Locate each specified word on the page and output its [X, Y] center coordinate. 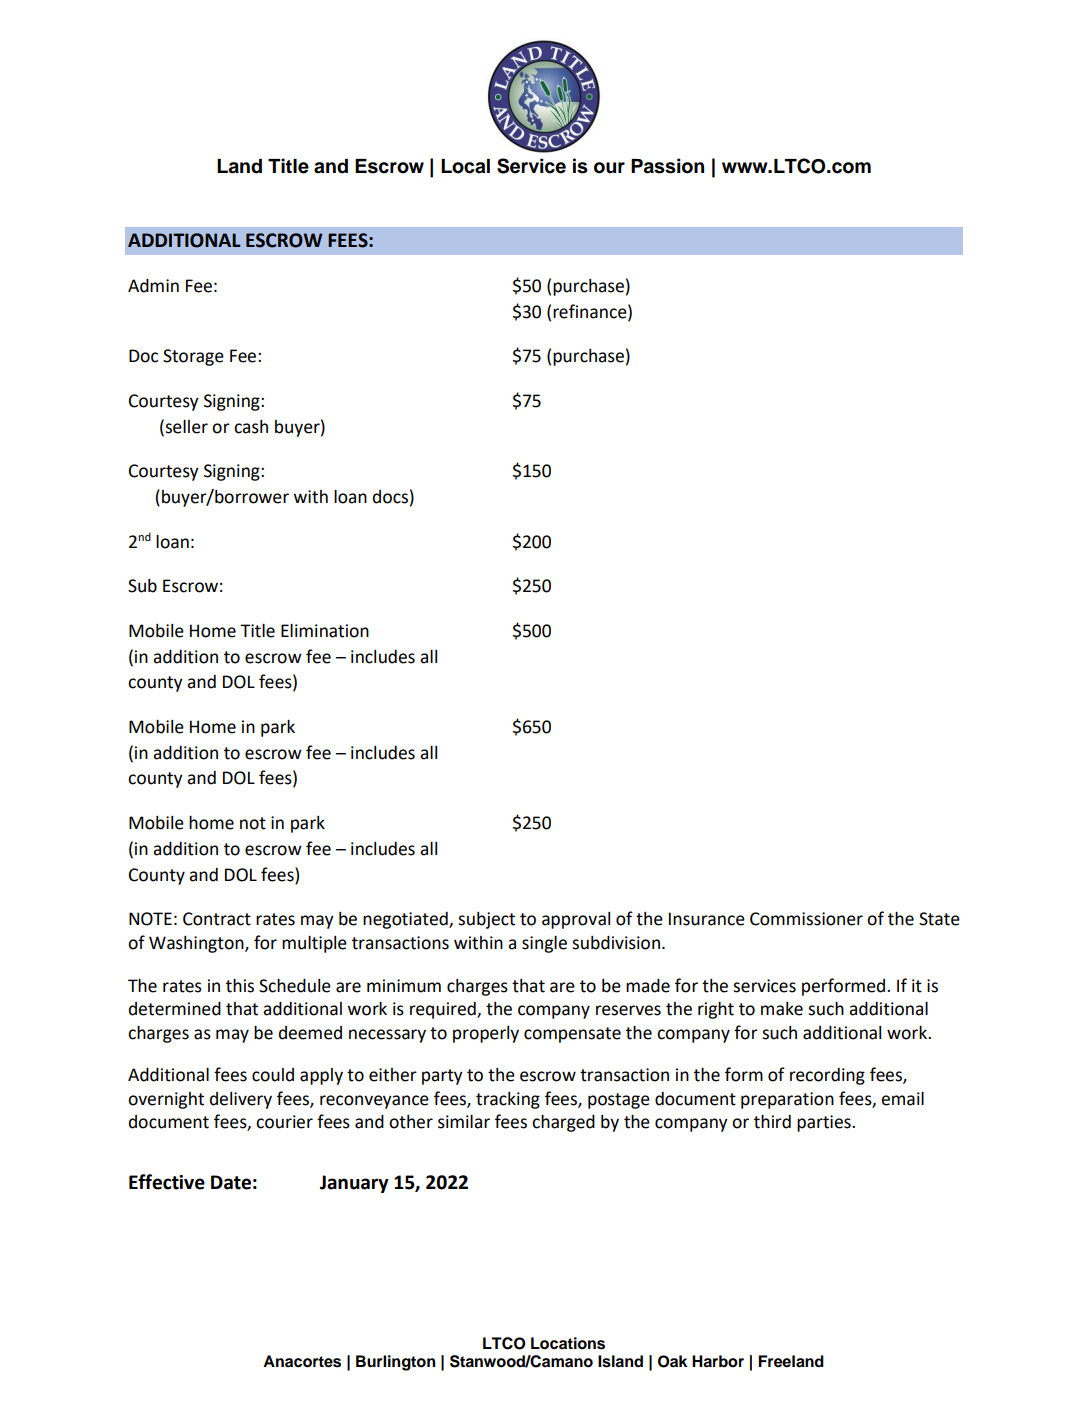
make [782, 1009]
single [544, 944]
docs [390, 497]
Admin [153, 286]
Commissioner [806, 919]
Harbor [718, 1361]
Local [465, 166]
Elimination [325, 631]
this [240, 986]
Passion [667, 166]
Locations [568, 1343]
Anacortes [302, 1361]
